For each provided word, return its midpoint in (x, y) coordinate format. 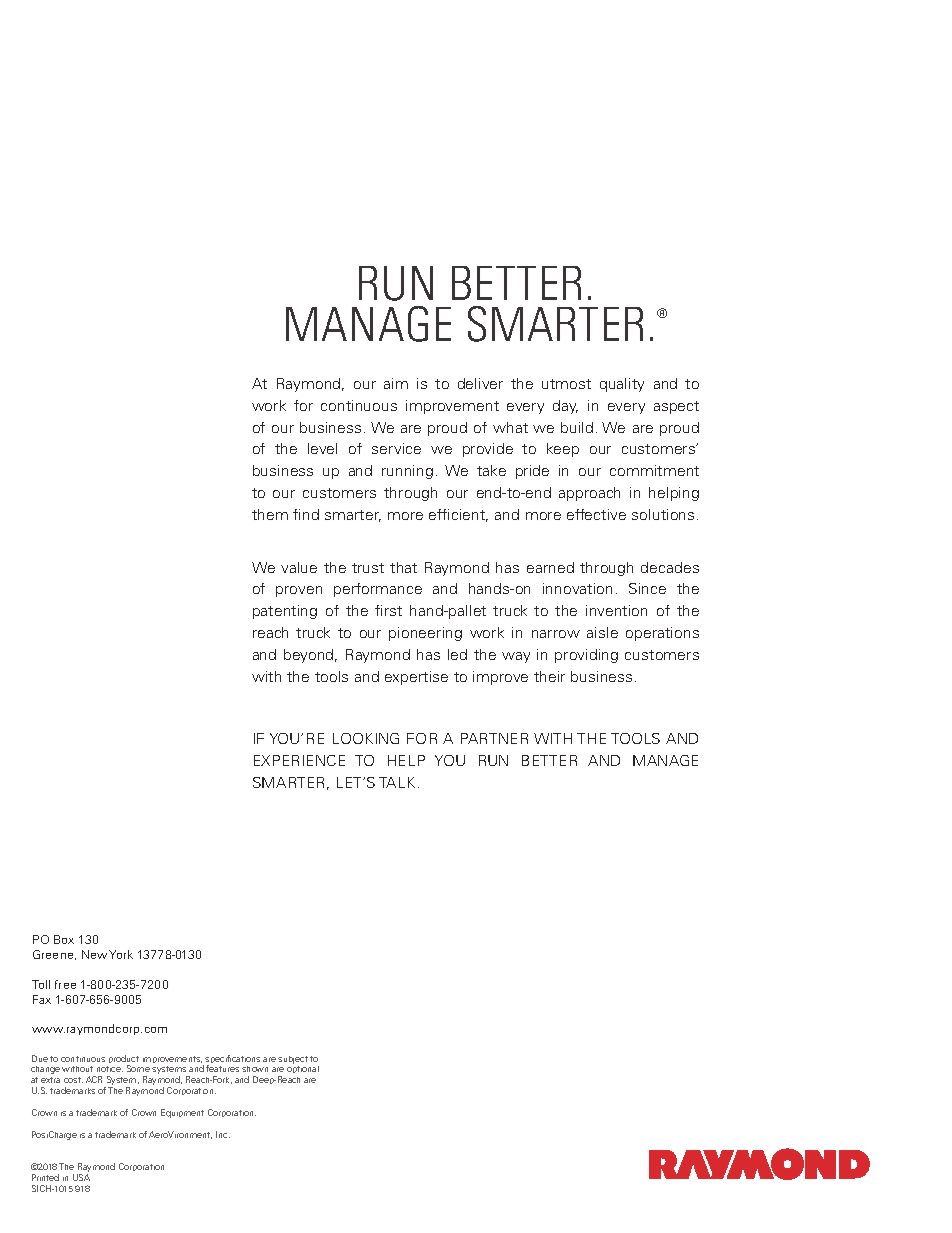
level (322, 448)
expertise (416, 678)
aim (396, 383)
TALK (397, 782)
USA (81, 1177)
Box (64, 939)
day (565, 407)
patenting (285, 612)
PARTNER (494, 738)
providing (586, 656)
